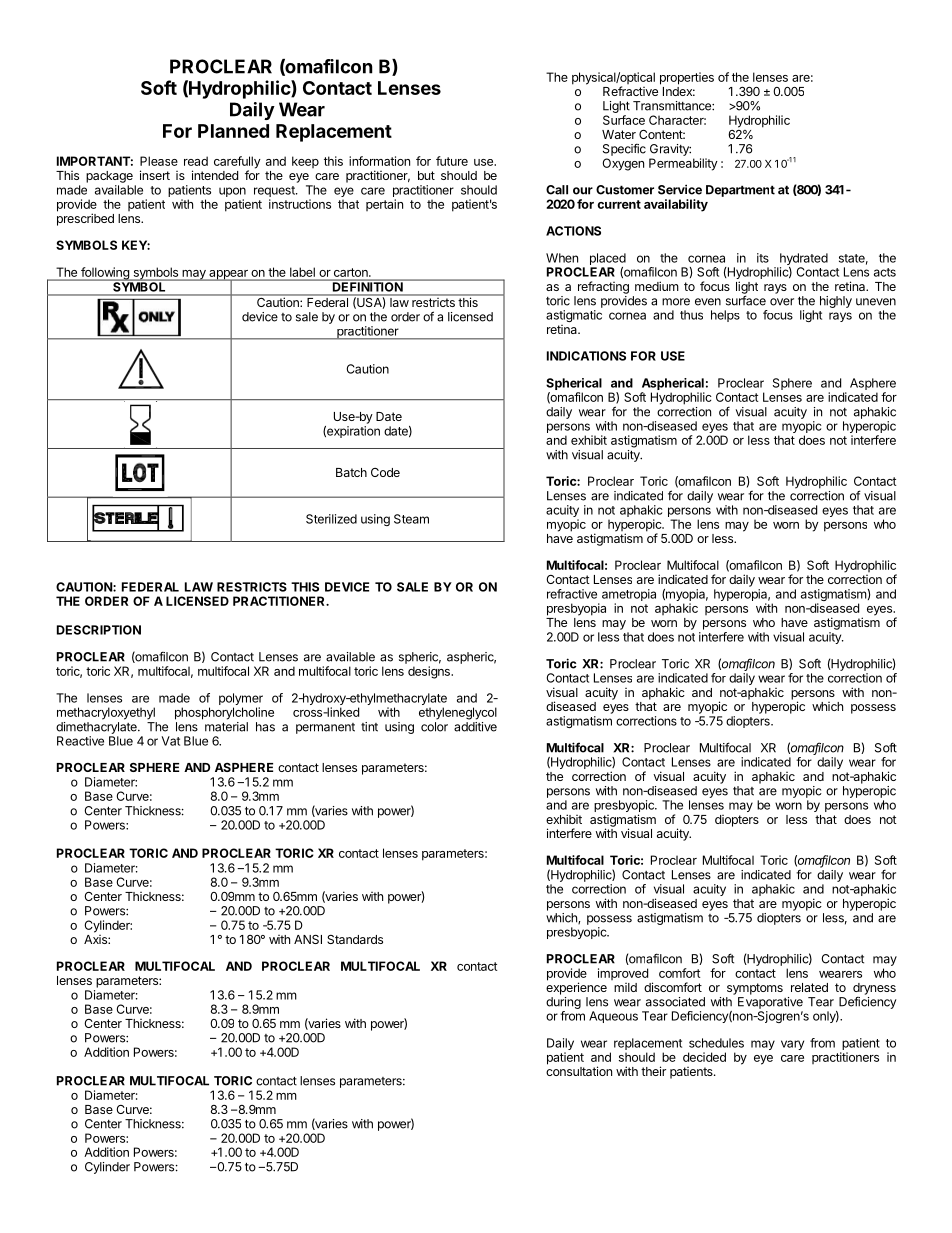 The width and height of the screenshot is (952, 1233). I want to click on future, so click(452, 161).
